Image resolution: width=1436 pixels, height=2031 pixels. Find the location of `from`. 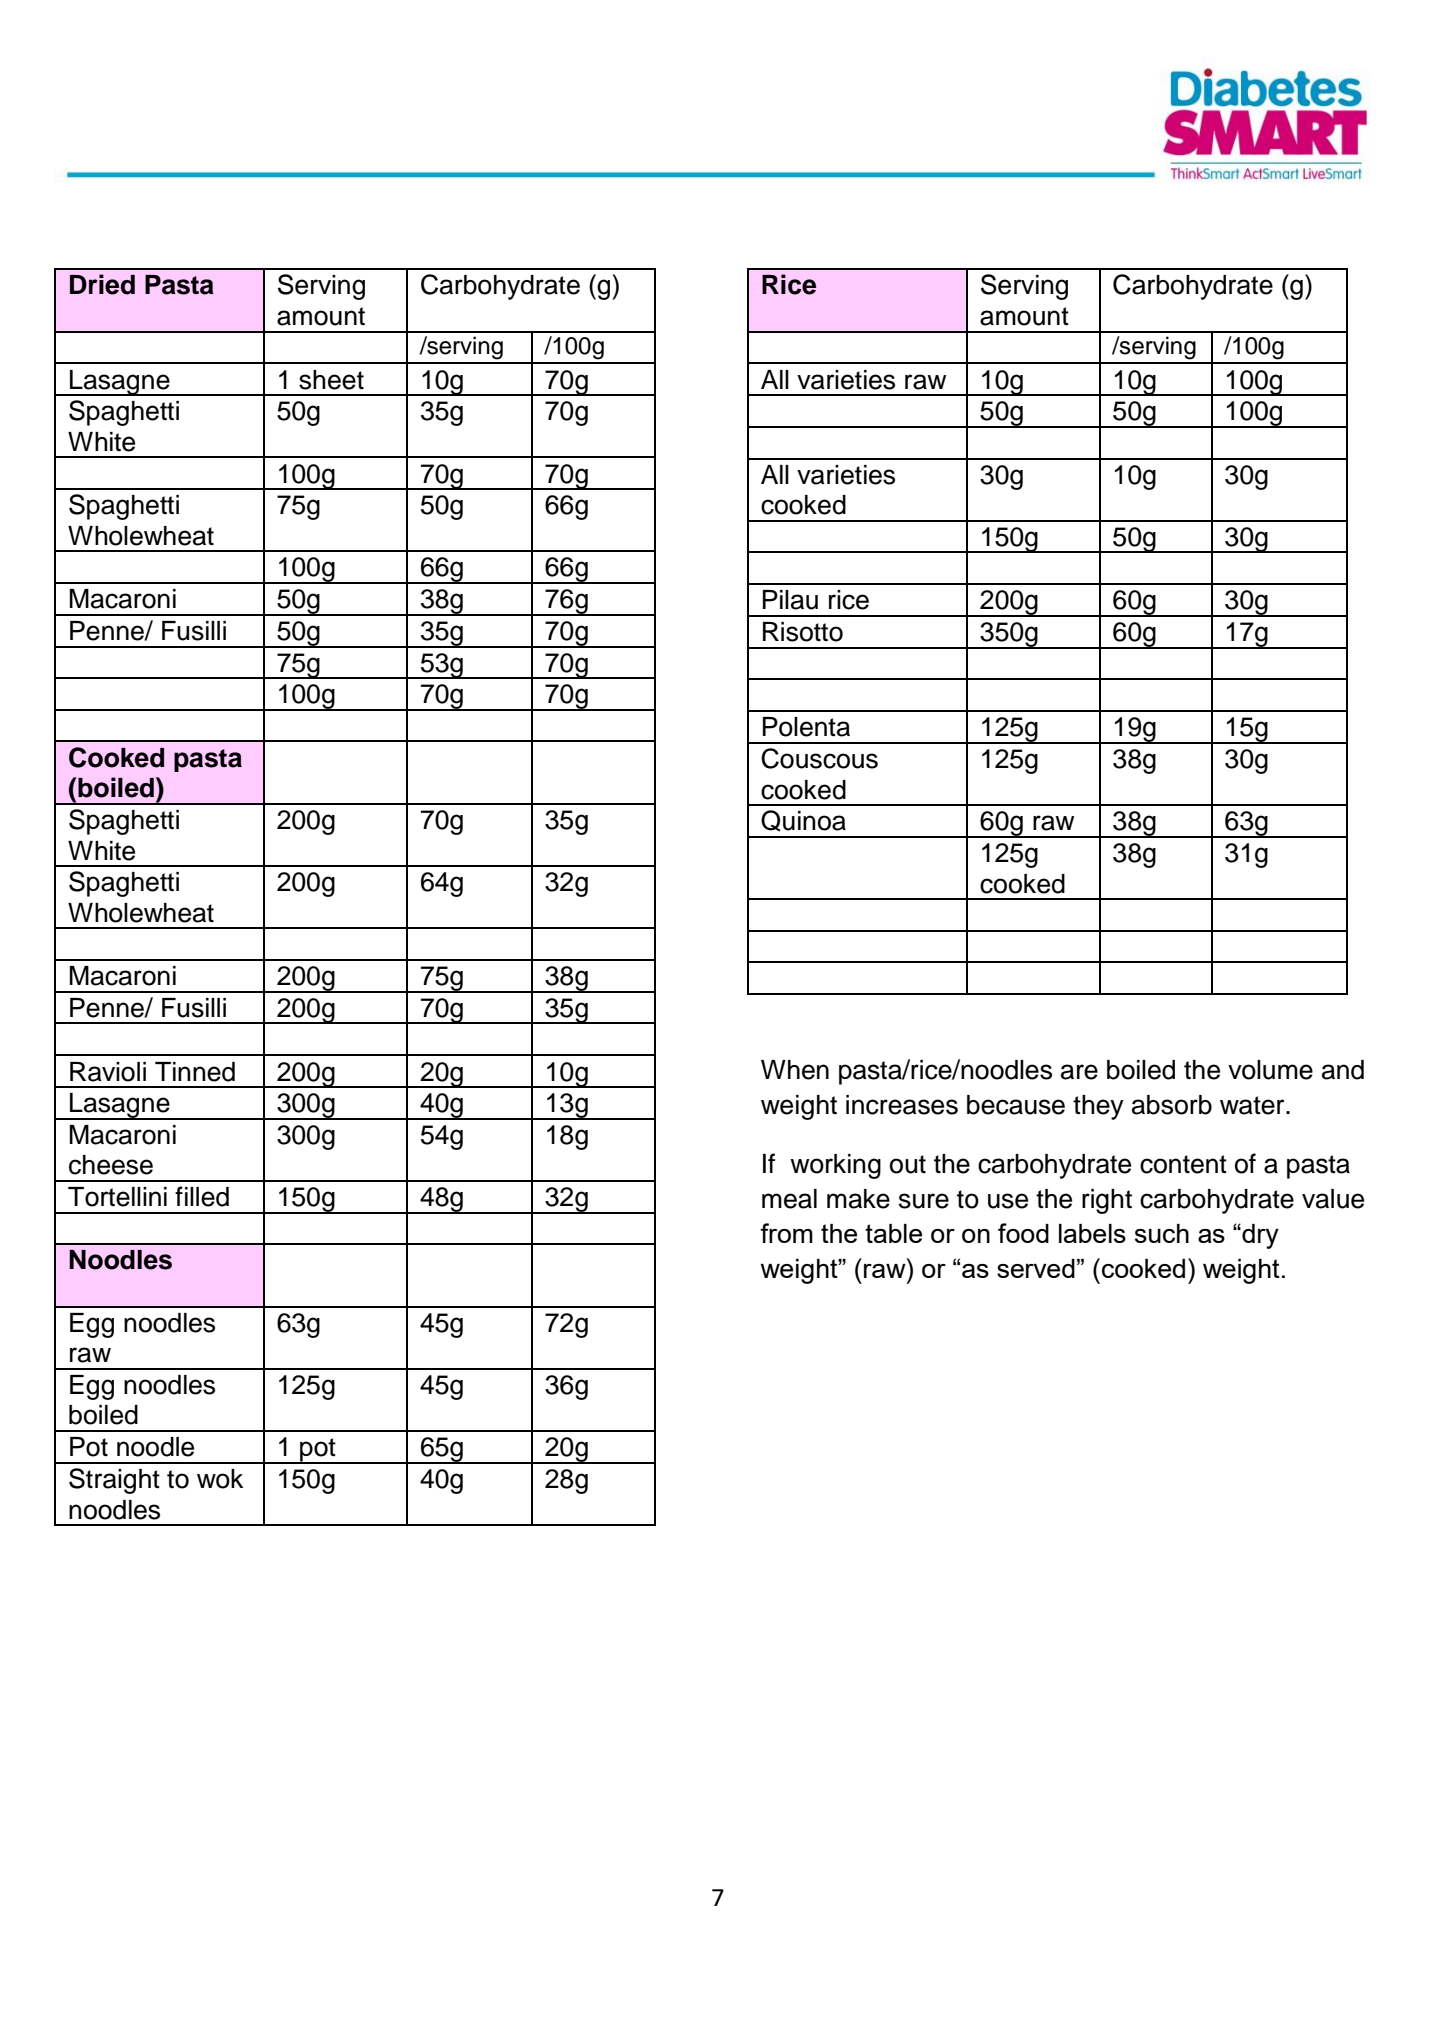

from is located at coordinates (786, 1233).
